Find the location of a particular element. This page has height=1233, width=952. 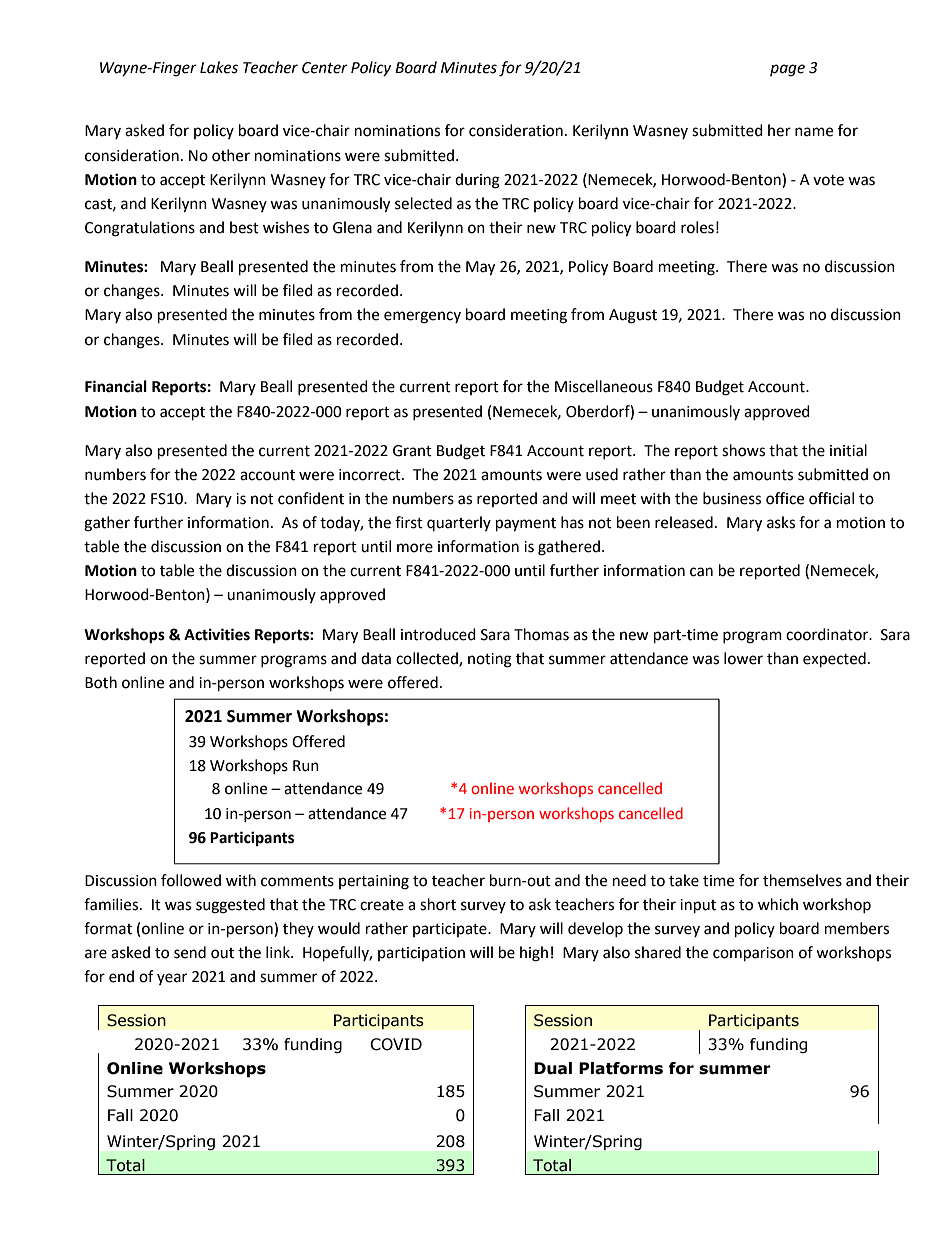

emergency is located at coordinates (422, 317).
